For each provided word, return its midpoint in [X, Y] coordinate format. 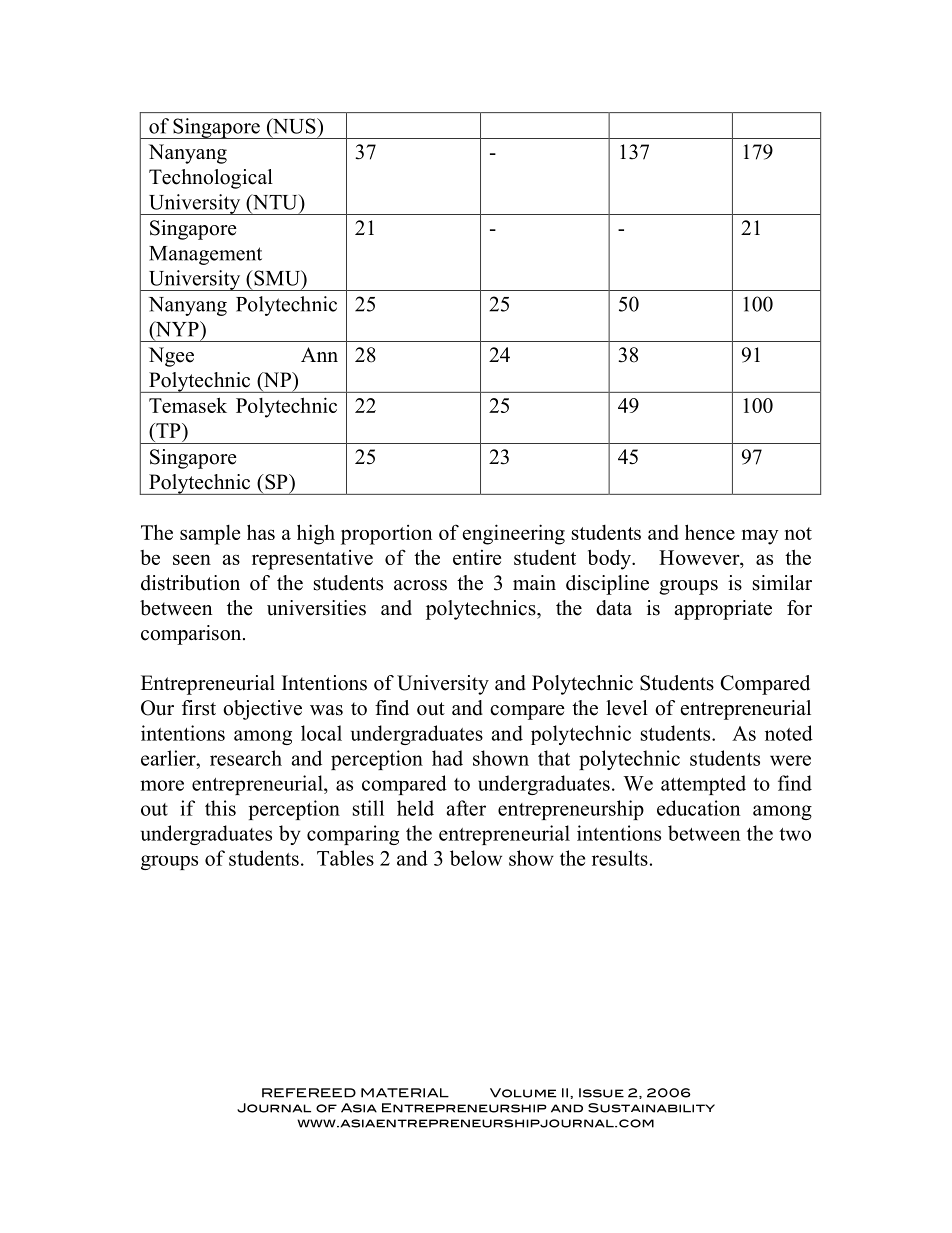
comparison [192, 635]
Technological [211, 179]
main [534, 582]
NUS [294, 127]
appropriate [723, 610]
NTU [275, 203]
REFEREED [309, 1093]
